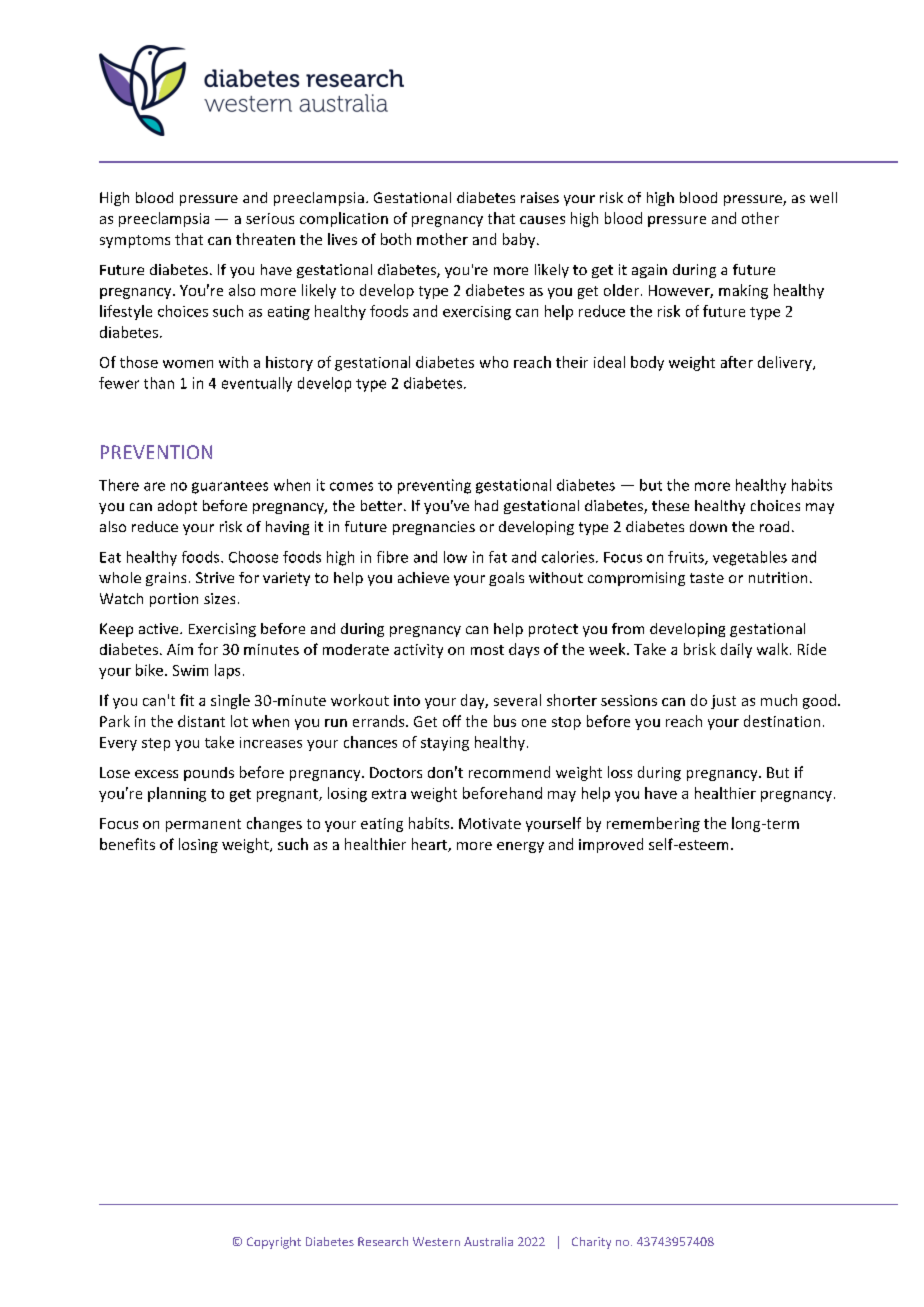 The height and width of the image is (1307, 924). I want to click on just, so click(723, 702).
